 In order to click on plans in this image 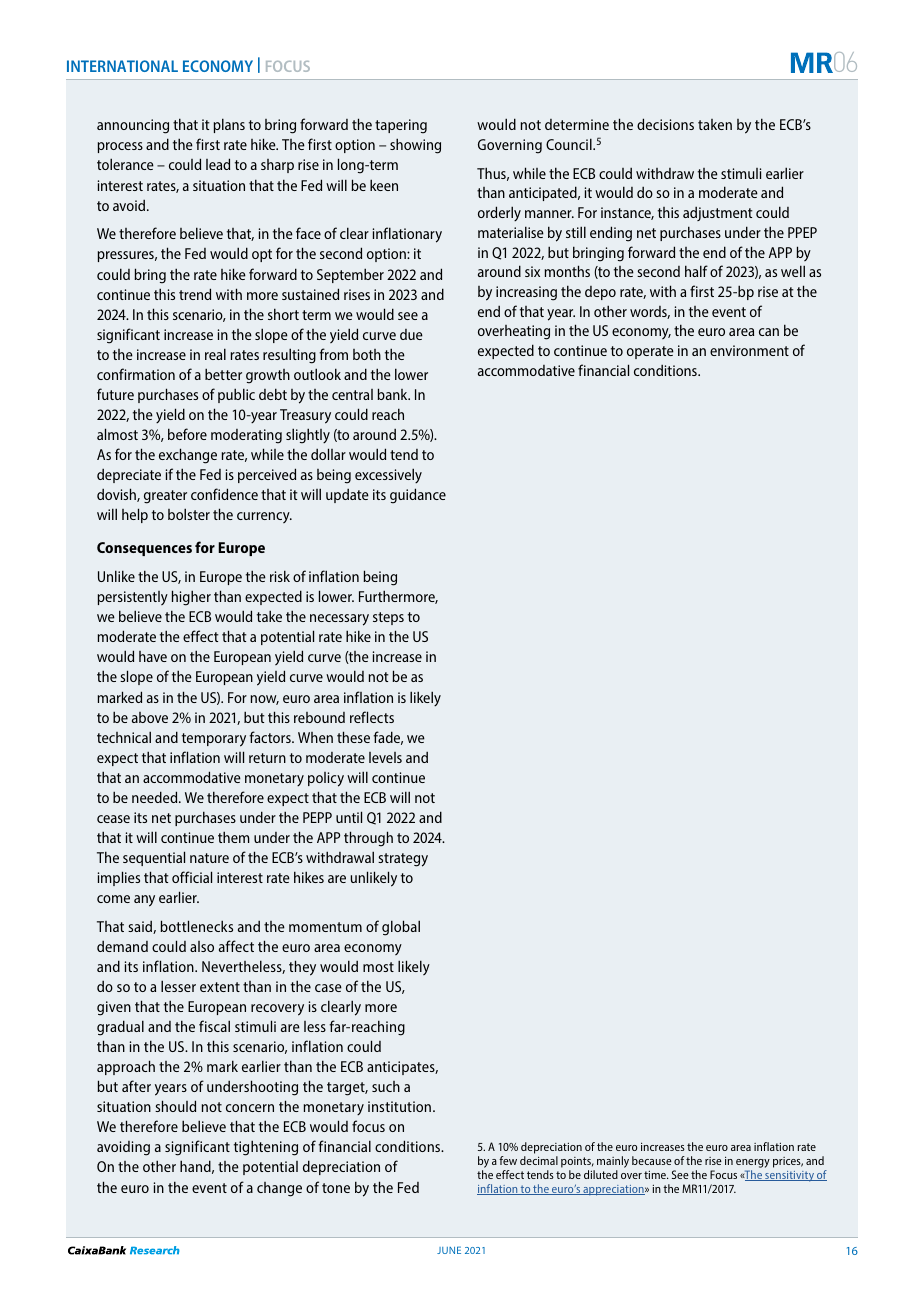, I will do `click(229, 125)`.
